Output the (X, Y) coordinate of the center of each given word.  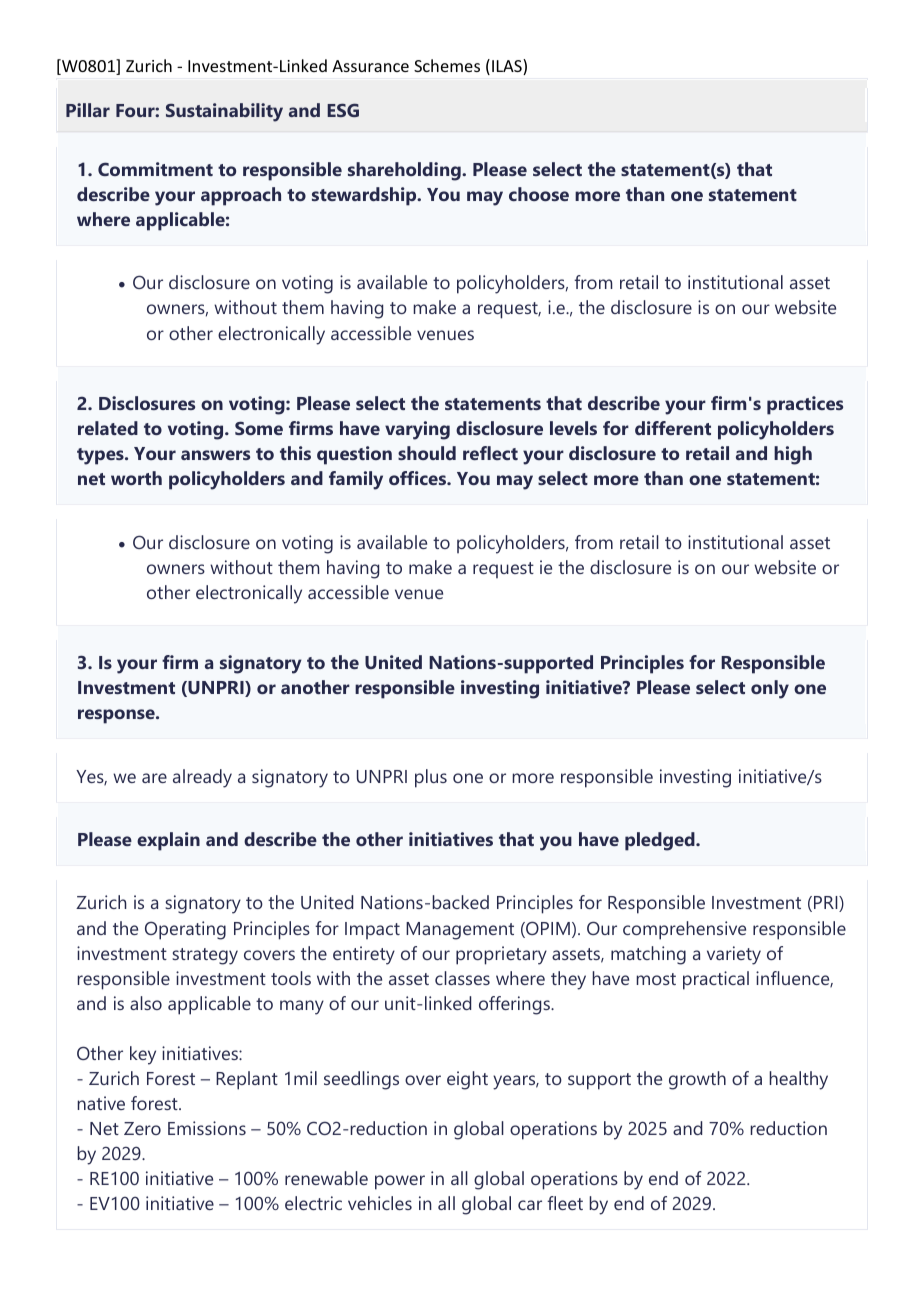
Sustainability (224, 112)
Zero (142, 1128)
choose (539, 194)
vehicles (380, 1203)
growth (697, 1080)
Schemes (447, 65)
